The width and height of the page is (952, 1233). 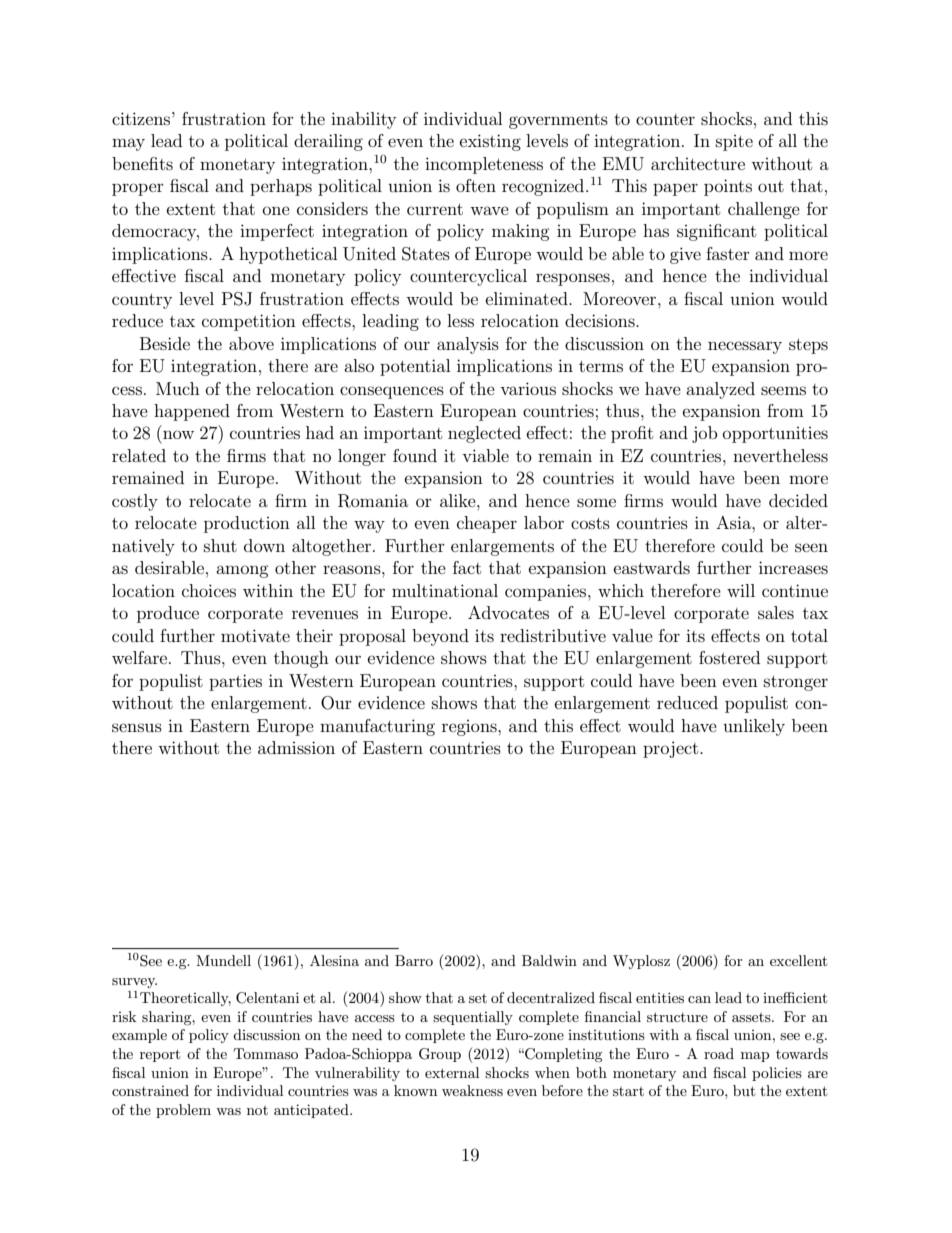 I want to click on road, so click(x=719, y=1053).
